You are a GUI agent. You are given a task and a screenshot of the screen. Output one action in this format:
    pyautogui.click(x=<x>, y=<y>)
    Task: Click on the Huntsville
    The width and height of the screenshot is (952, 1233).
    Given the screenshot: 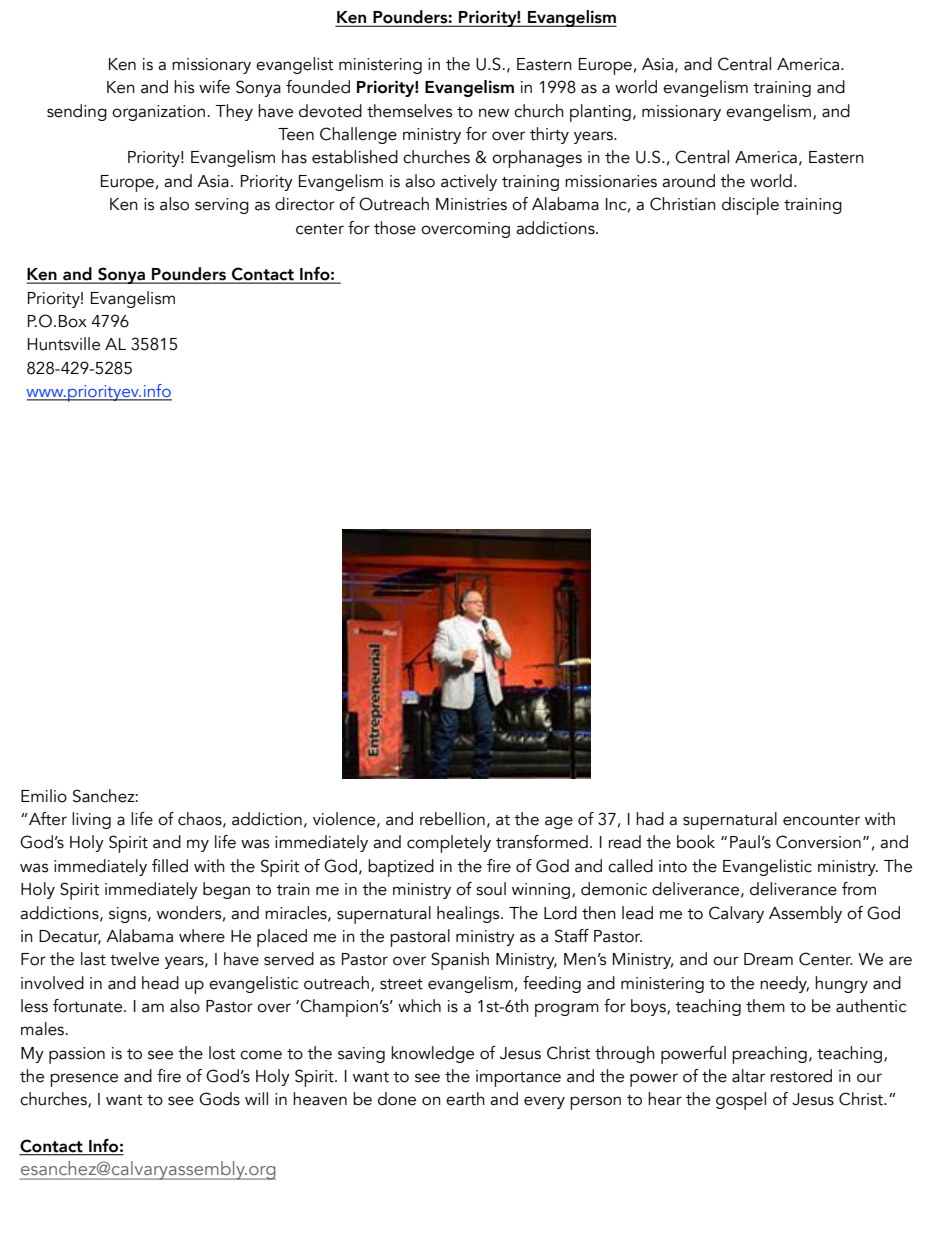 What is the action you would take?
    pyautogui.click(x=64, y=344)
